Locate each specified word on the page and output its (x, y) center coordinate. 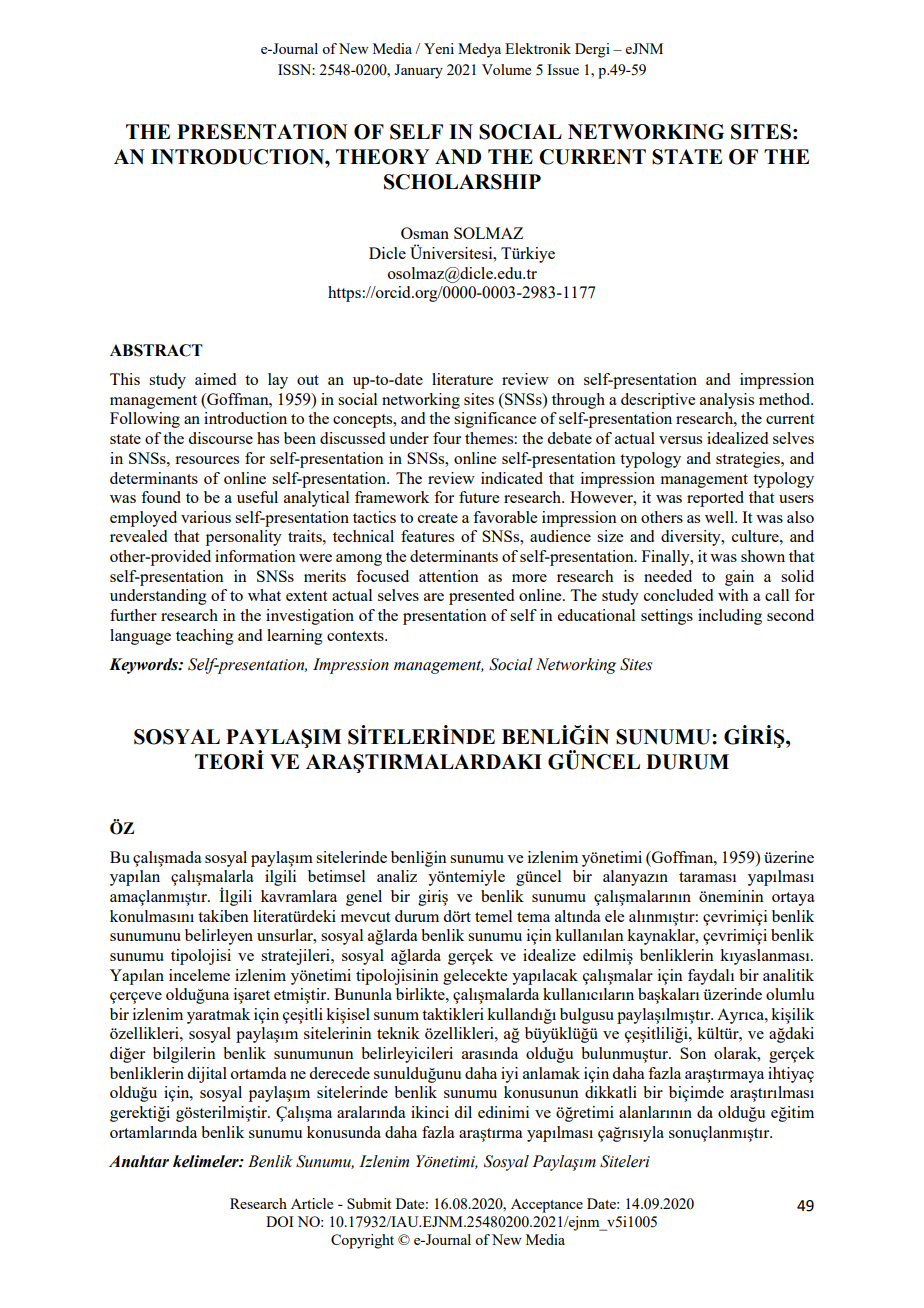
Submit (369, 1203)
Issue (563, 69)
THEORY (382, 157)
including (730, 617)
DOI (280, 1221)
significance (495, 420)
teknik (398, 1033)
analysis (727, 401)
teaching (205, 637)
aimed (215, 379)
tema (533, 917)
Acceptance (547, 1205)
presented (481, 597)
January (418, 71)
